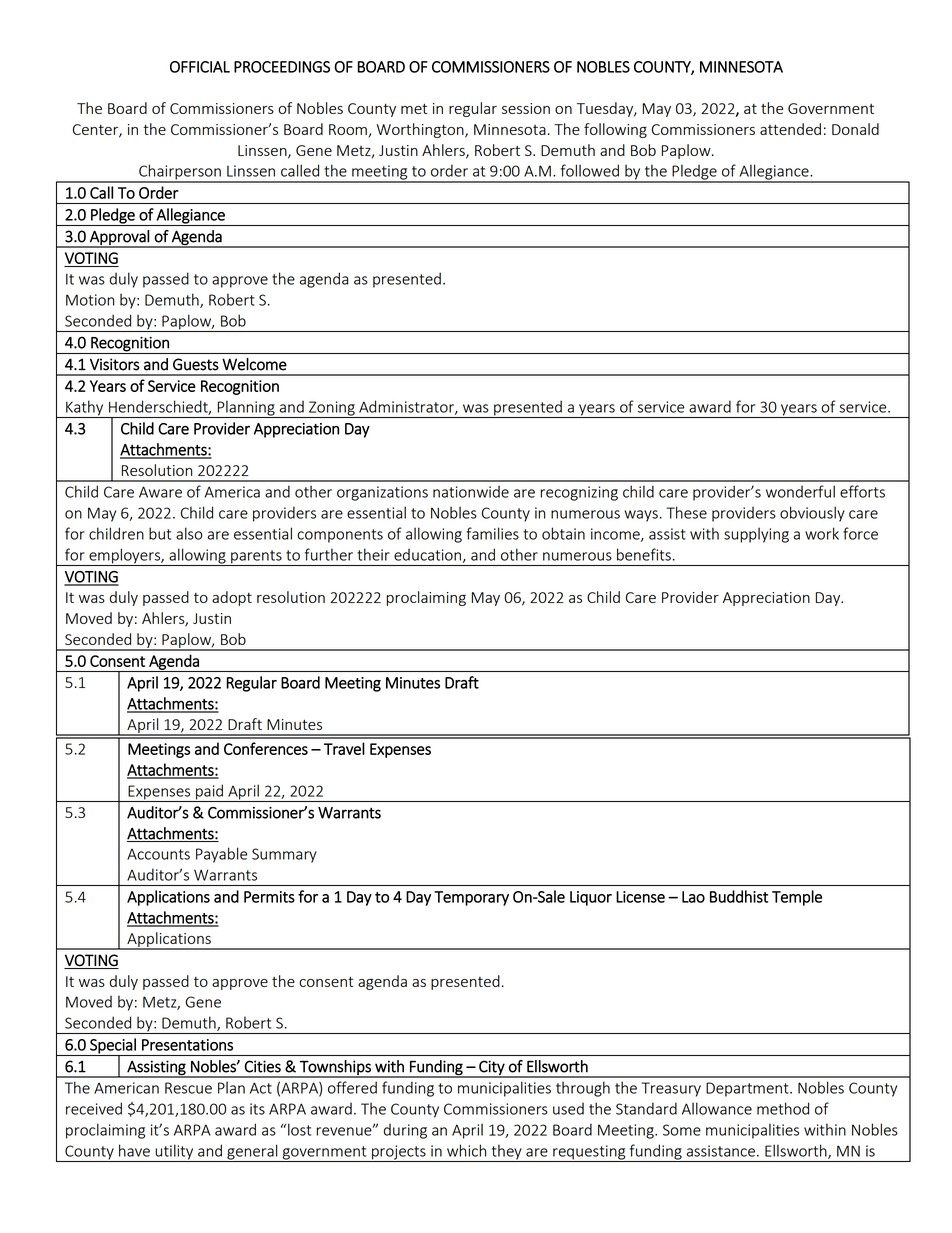  Describe the element at coordinates (200, 67) in the document. I see `OFFICIAL` at that location.
